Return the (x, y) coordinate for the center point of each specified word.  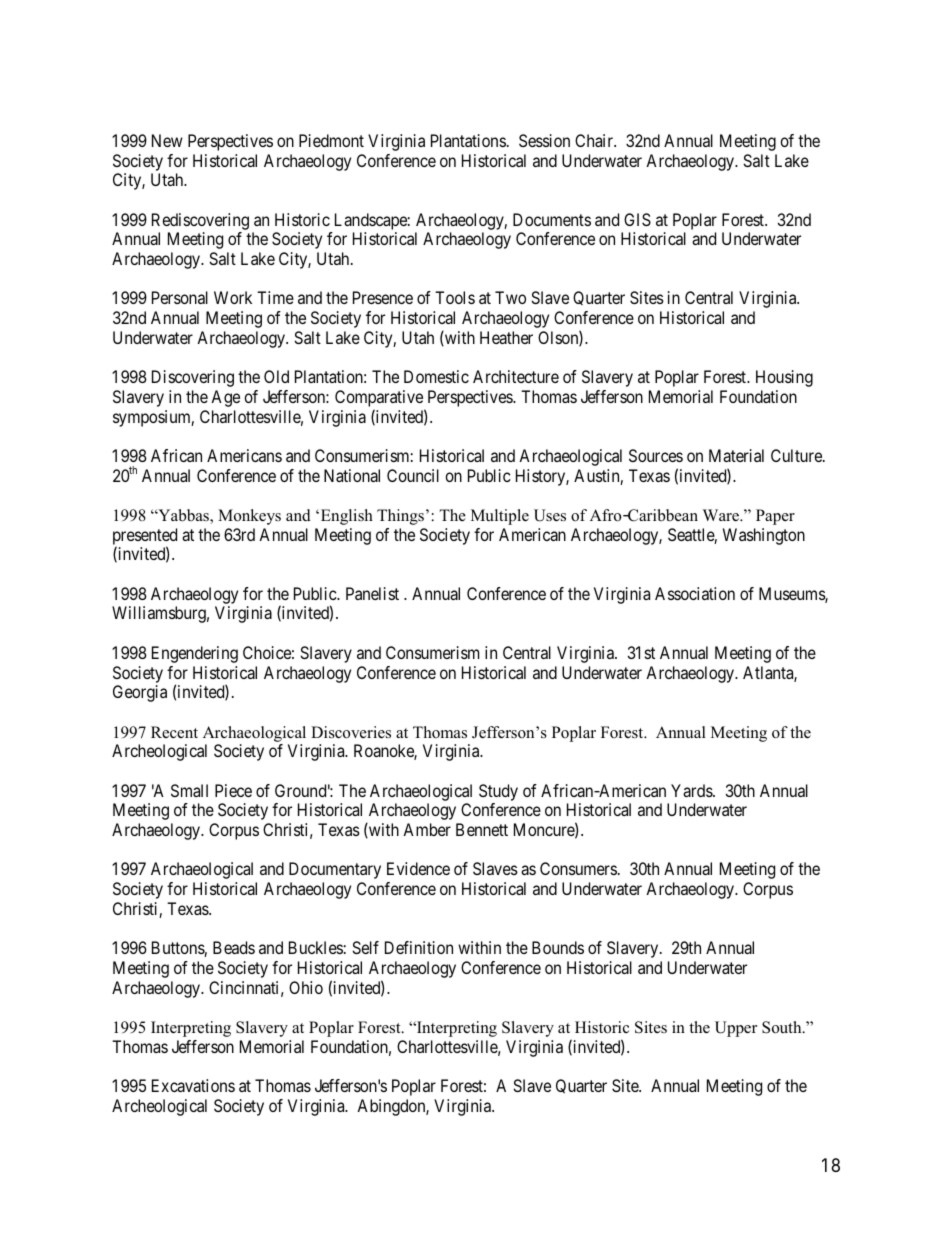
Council (413, 475)
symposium (153, 418)
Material (736, 455)
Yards (692, 790)
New (167, 140)
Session (544, 140)
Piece (233, 790)
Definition (419, 947)
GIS (637, 219)
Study (498, 792)
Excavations (193, 1085)
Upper (736, 1029)
